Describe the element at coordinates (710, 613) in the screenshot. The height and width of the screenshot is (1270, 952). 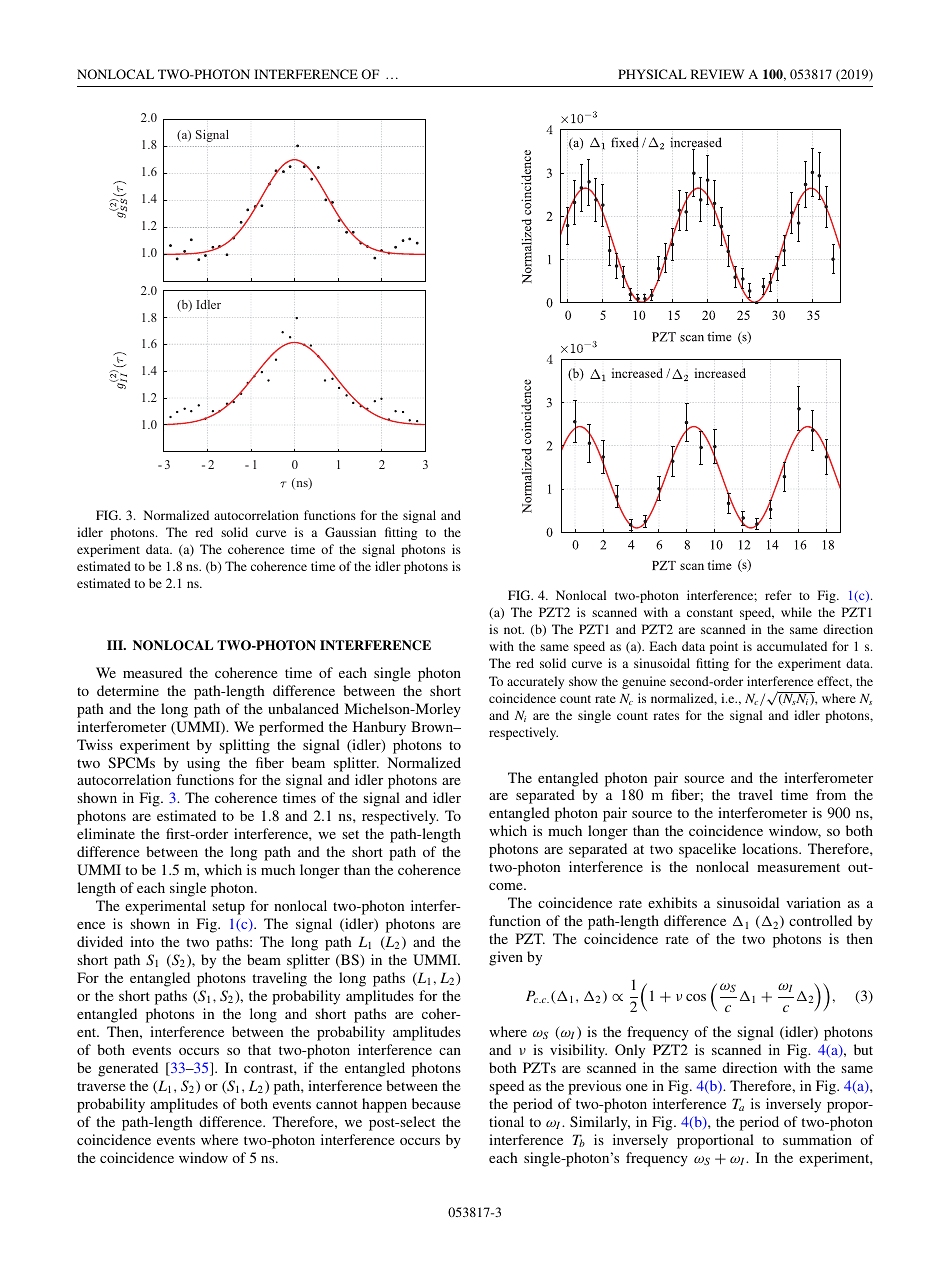
I see `constant` at that location.
